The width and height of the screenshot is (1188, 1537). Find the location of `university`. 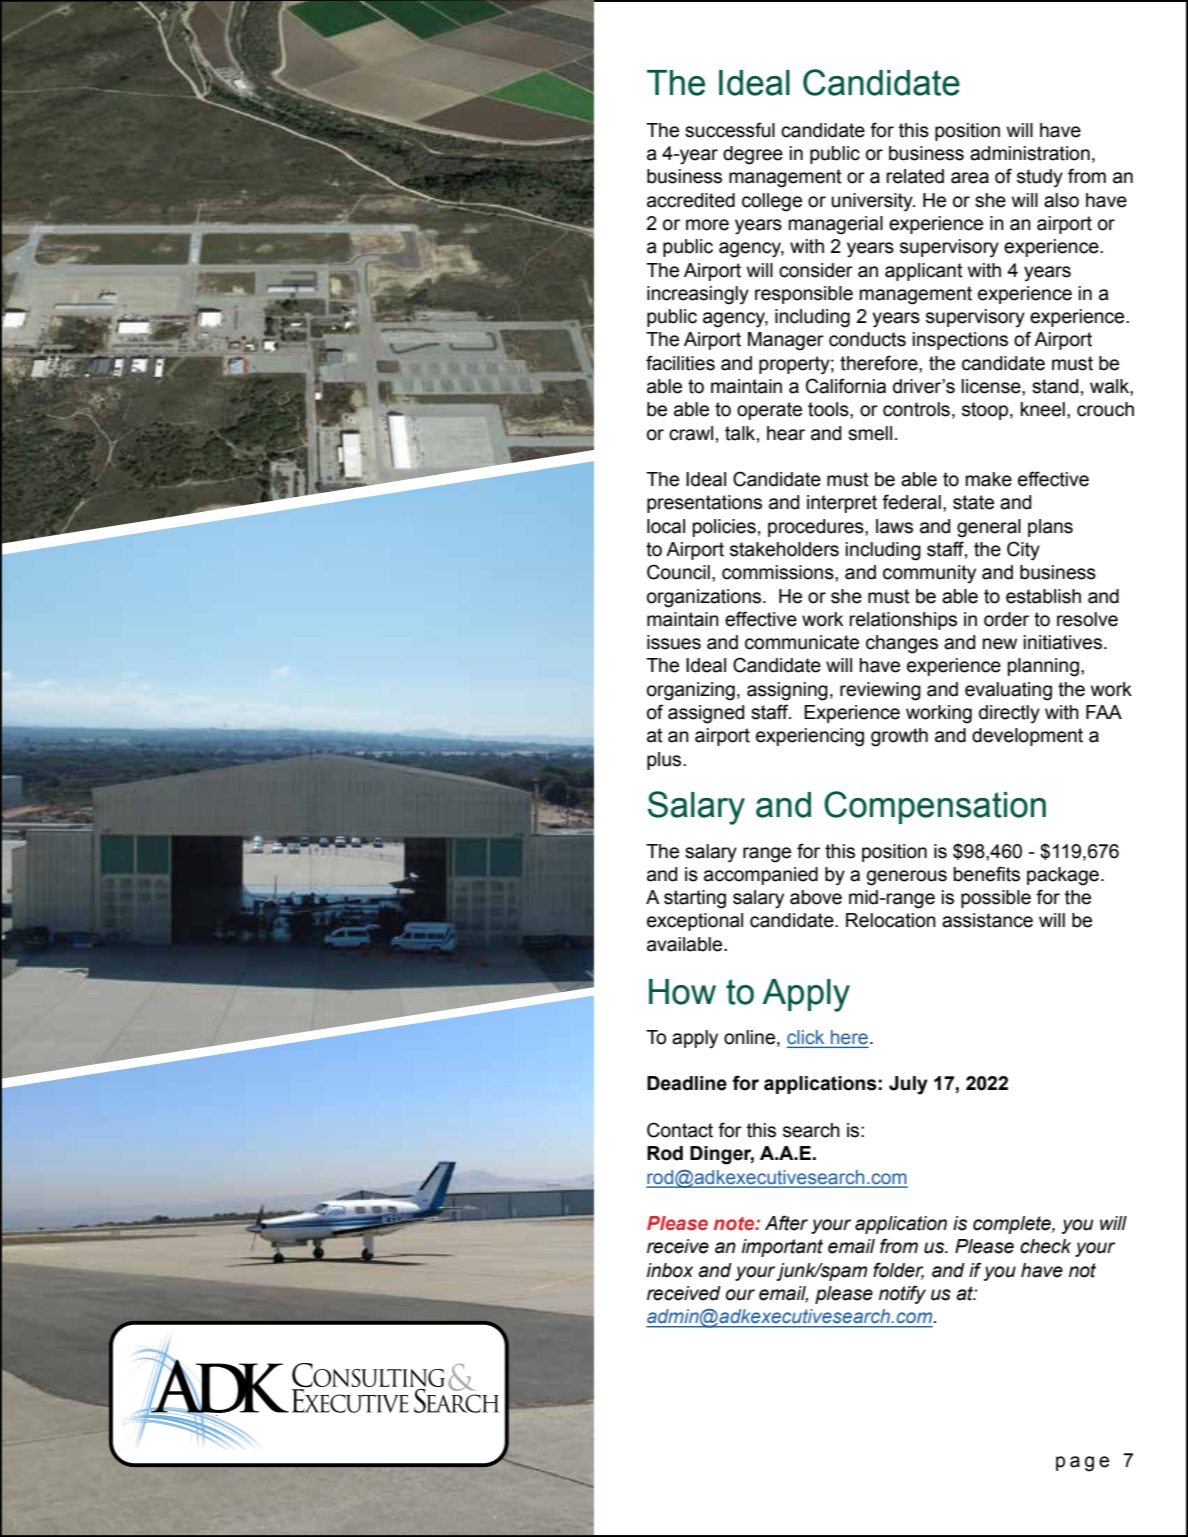

university is located at coordinates (873, 202).
